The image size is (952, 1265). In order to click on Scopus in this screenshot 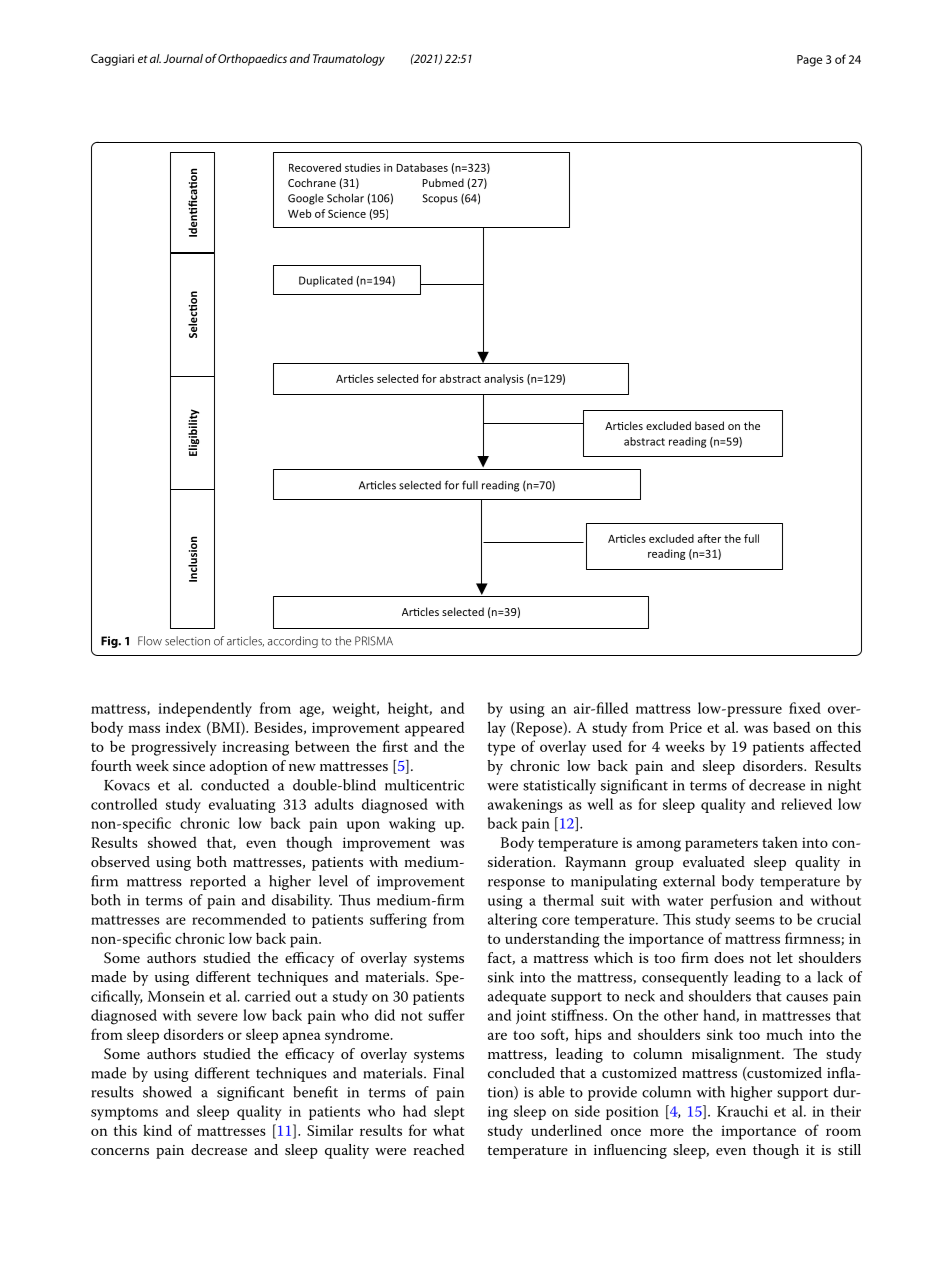, I will do `click(440, 199)`.
